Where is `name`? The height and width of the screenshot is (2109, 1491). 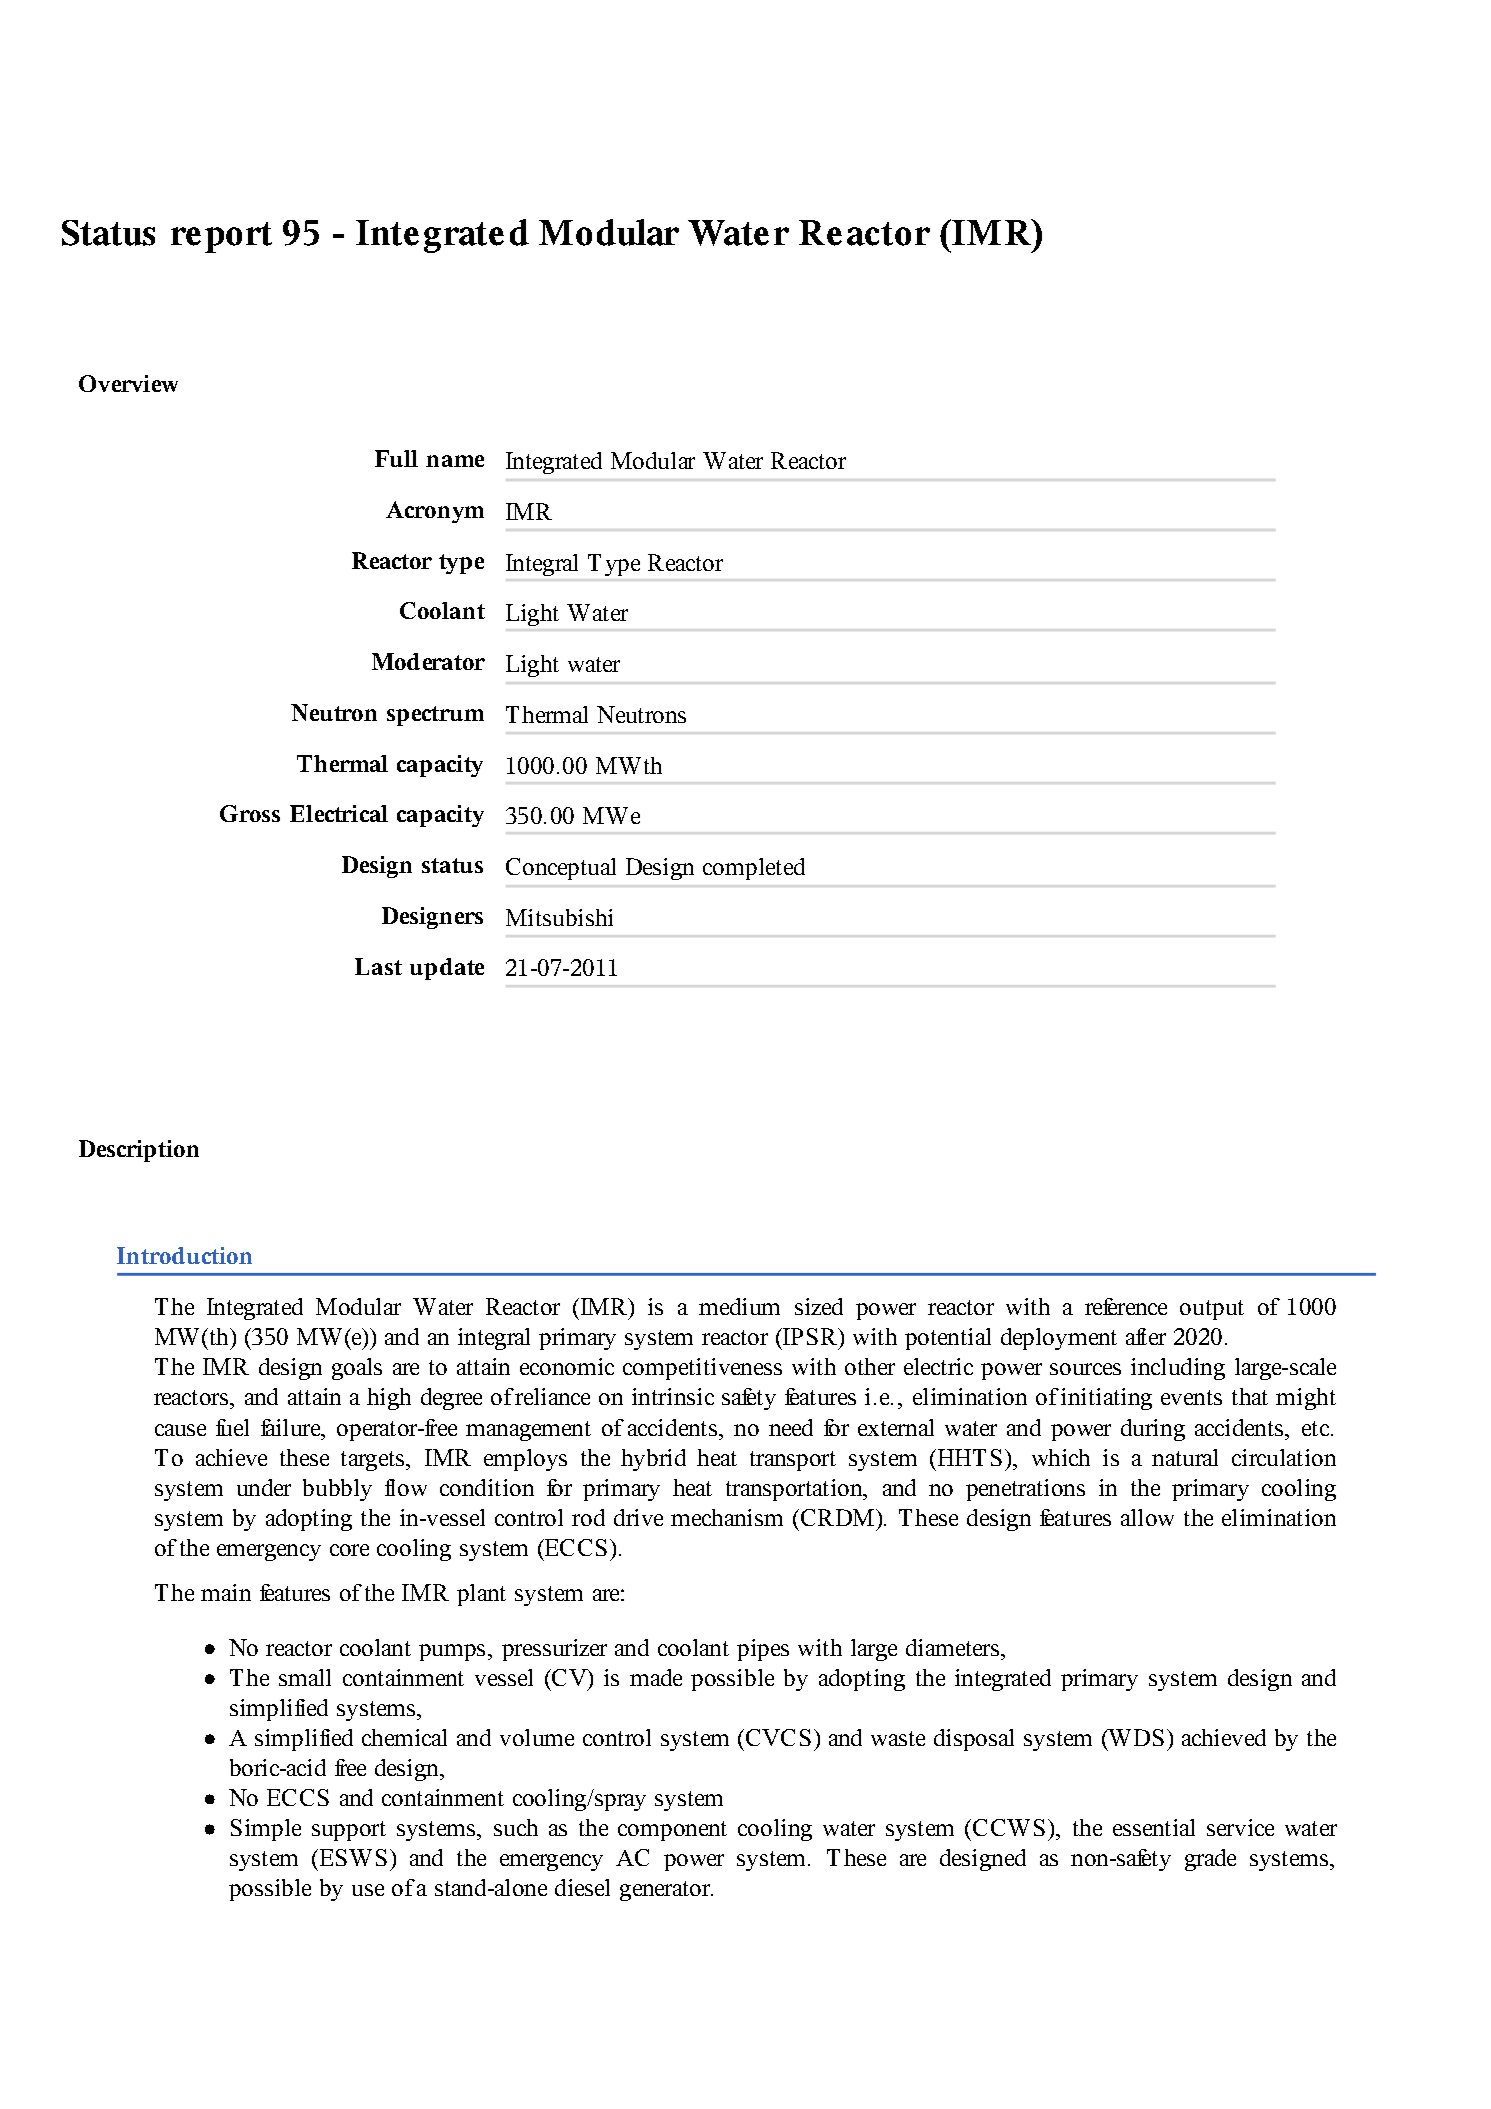 name is located at coordinates (455, 461).
